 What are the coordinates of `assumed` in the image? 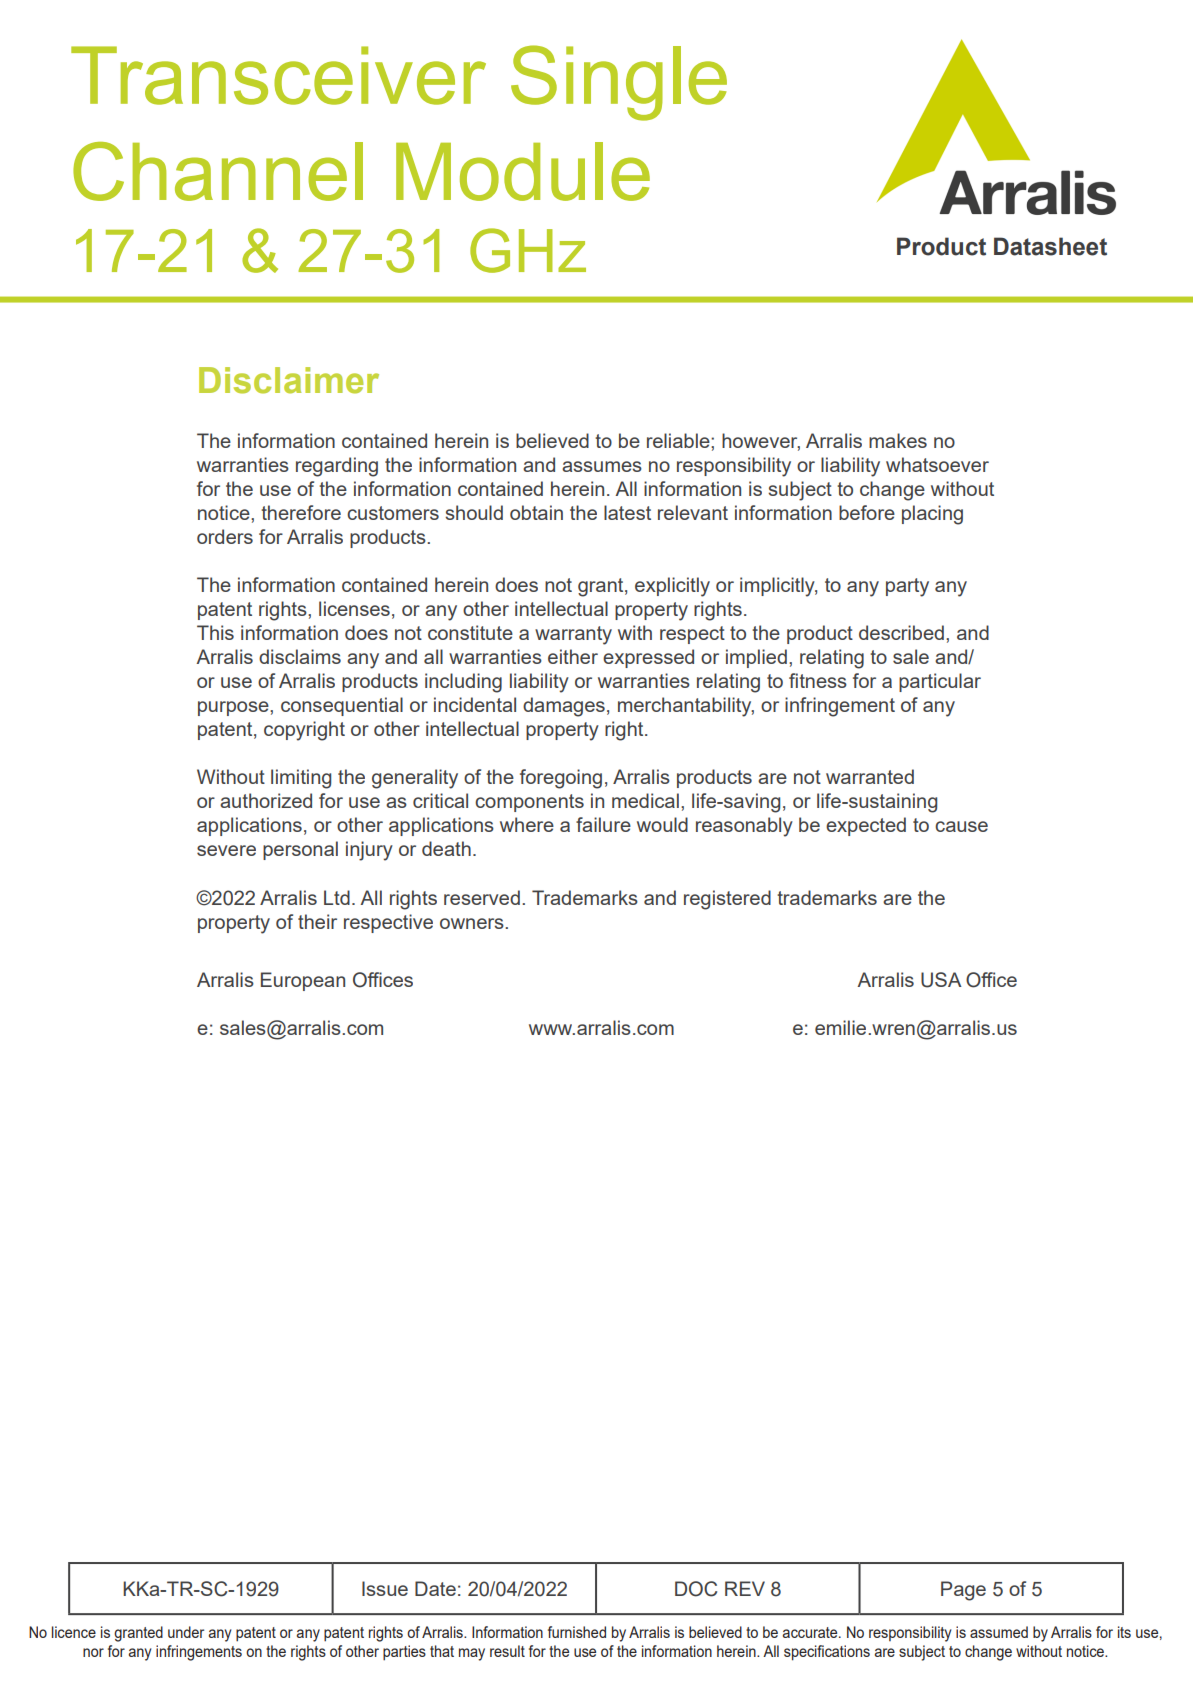 It's located at (999, 1632).
